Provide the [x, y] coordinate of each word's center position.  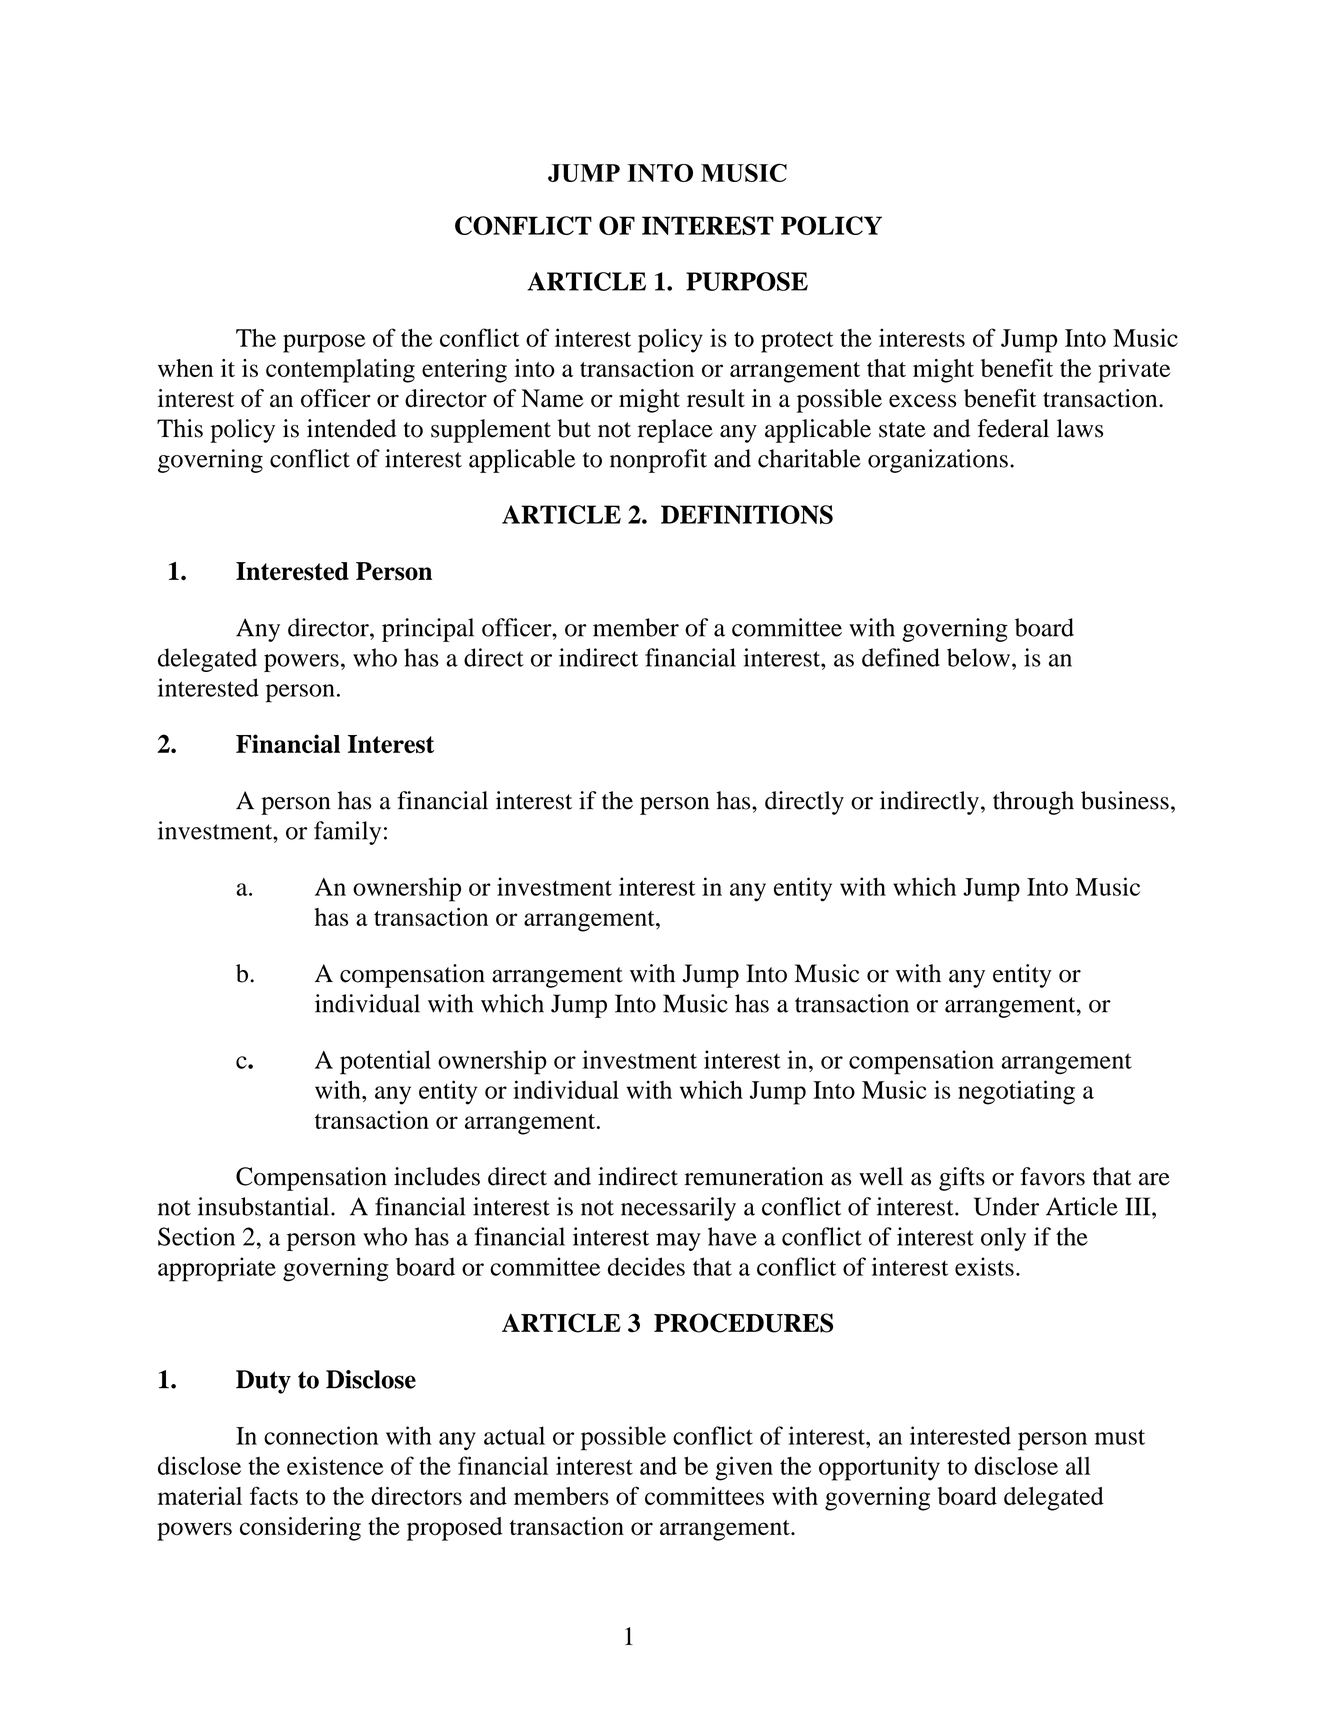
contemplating [340, 371]
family [347, 833]
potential [385, 1062]
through [1033, 803]
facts [274, 1495]
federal [1013, 428]
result [716, 398]
